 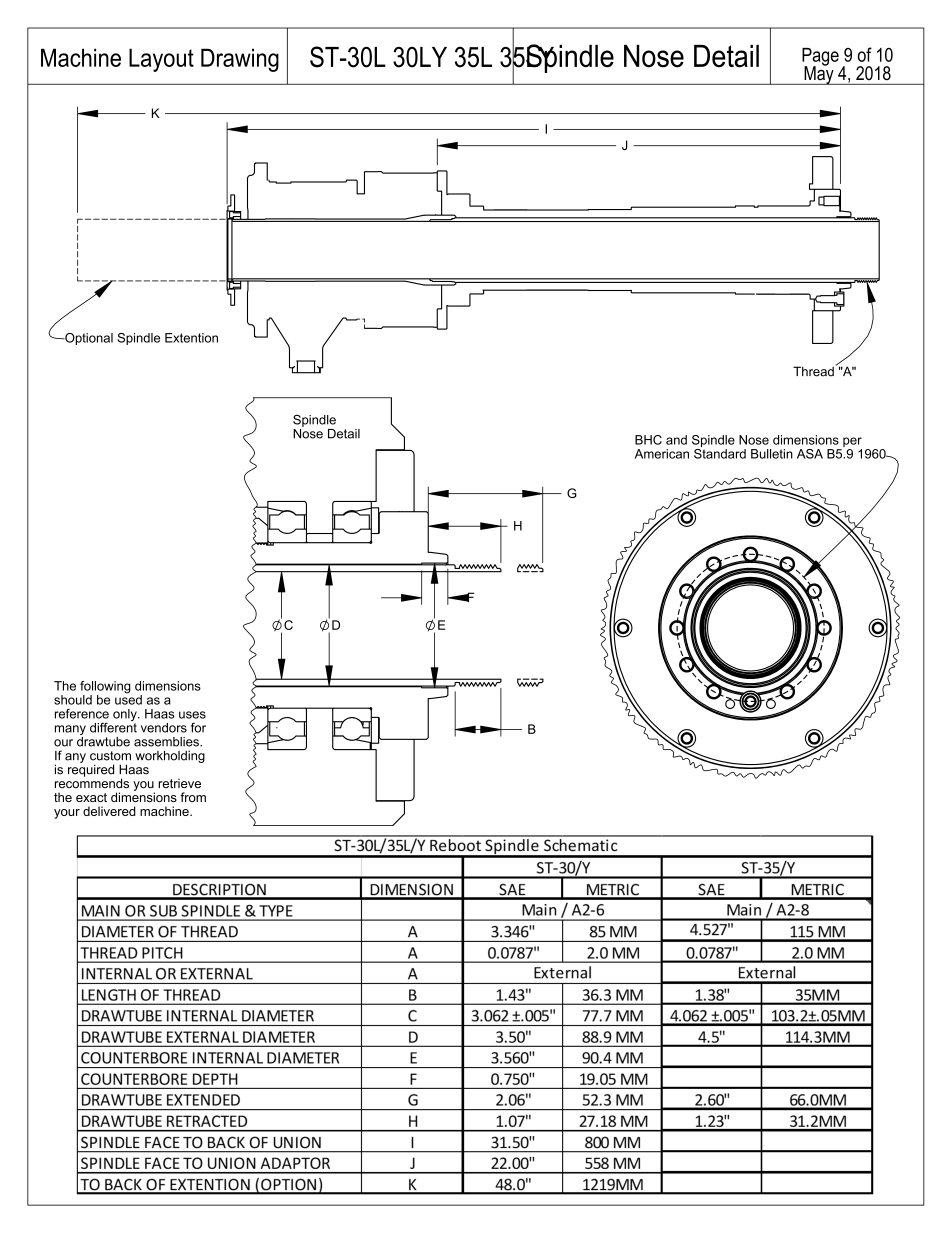 I want to click on Layout, so click(x=161, y=60).
